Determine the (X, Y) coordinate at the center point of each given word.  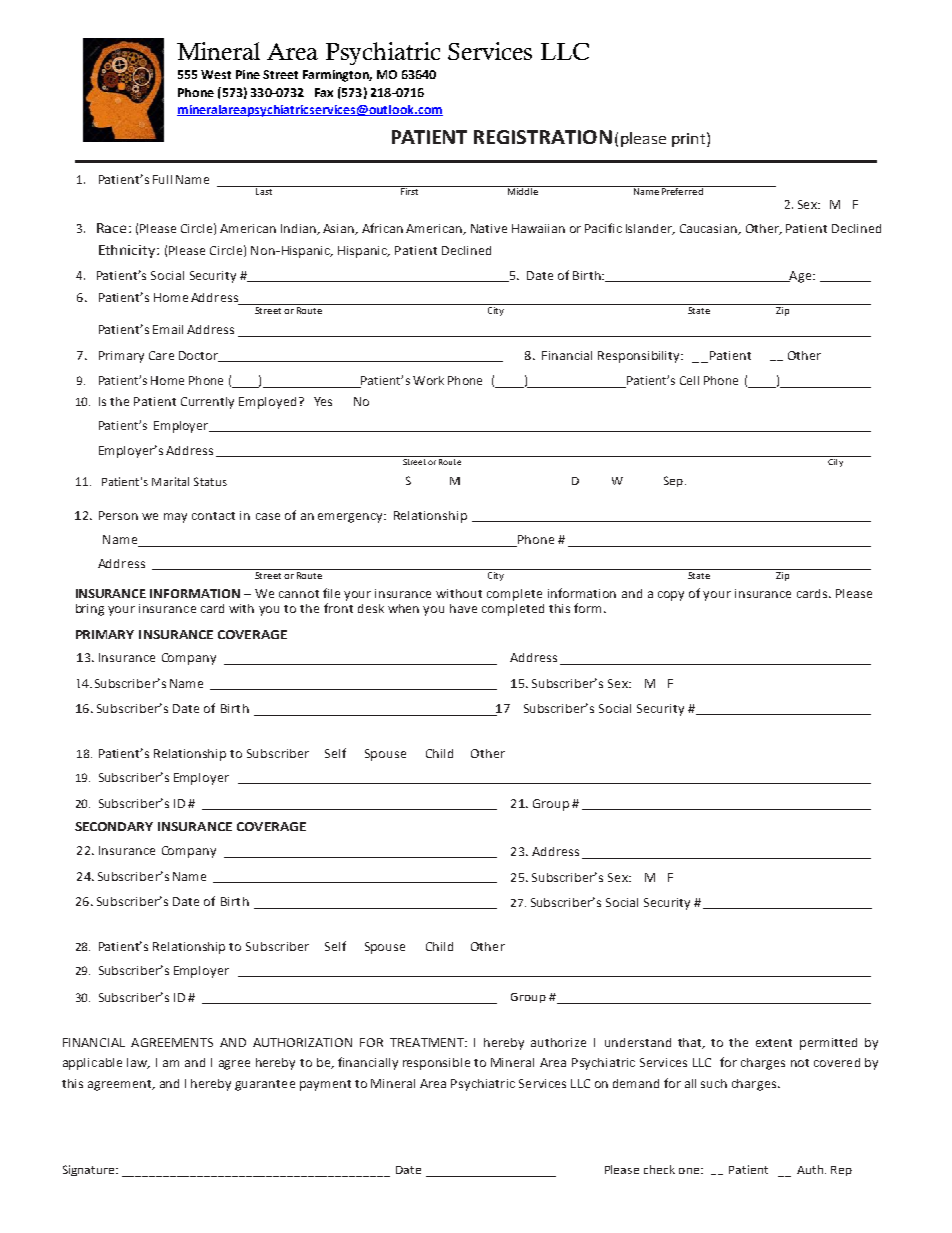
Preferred (682, 190)
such (714, 1083)
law (138, 1063)
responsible (436, 1064)
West (216, 74)
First (409, 190)
